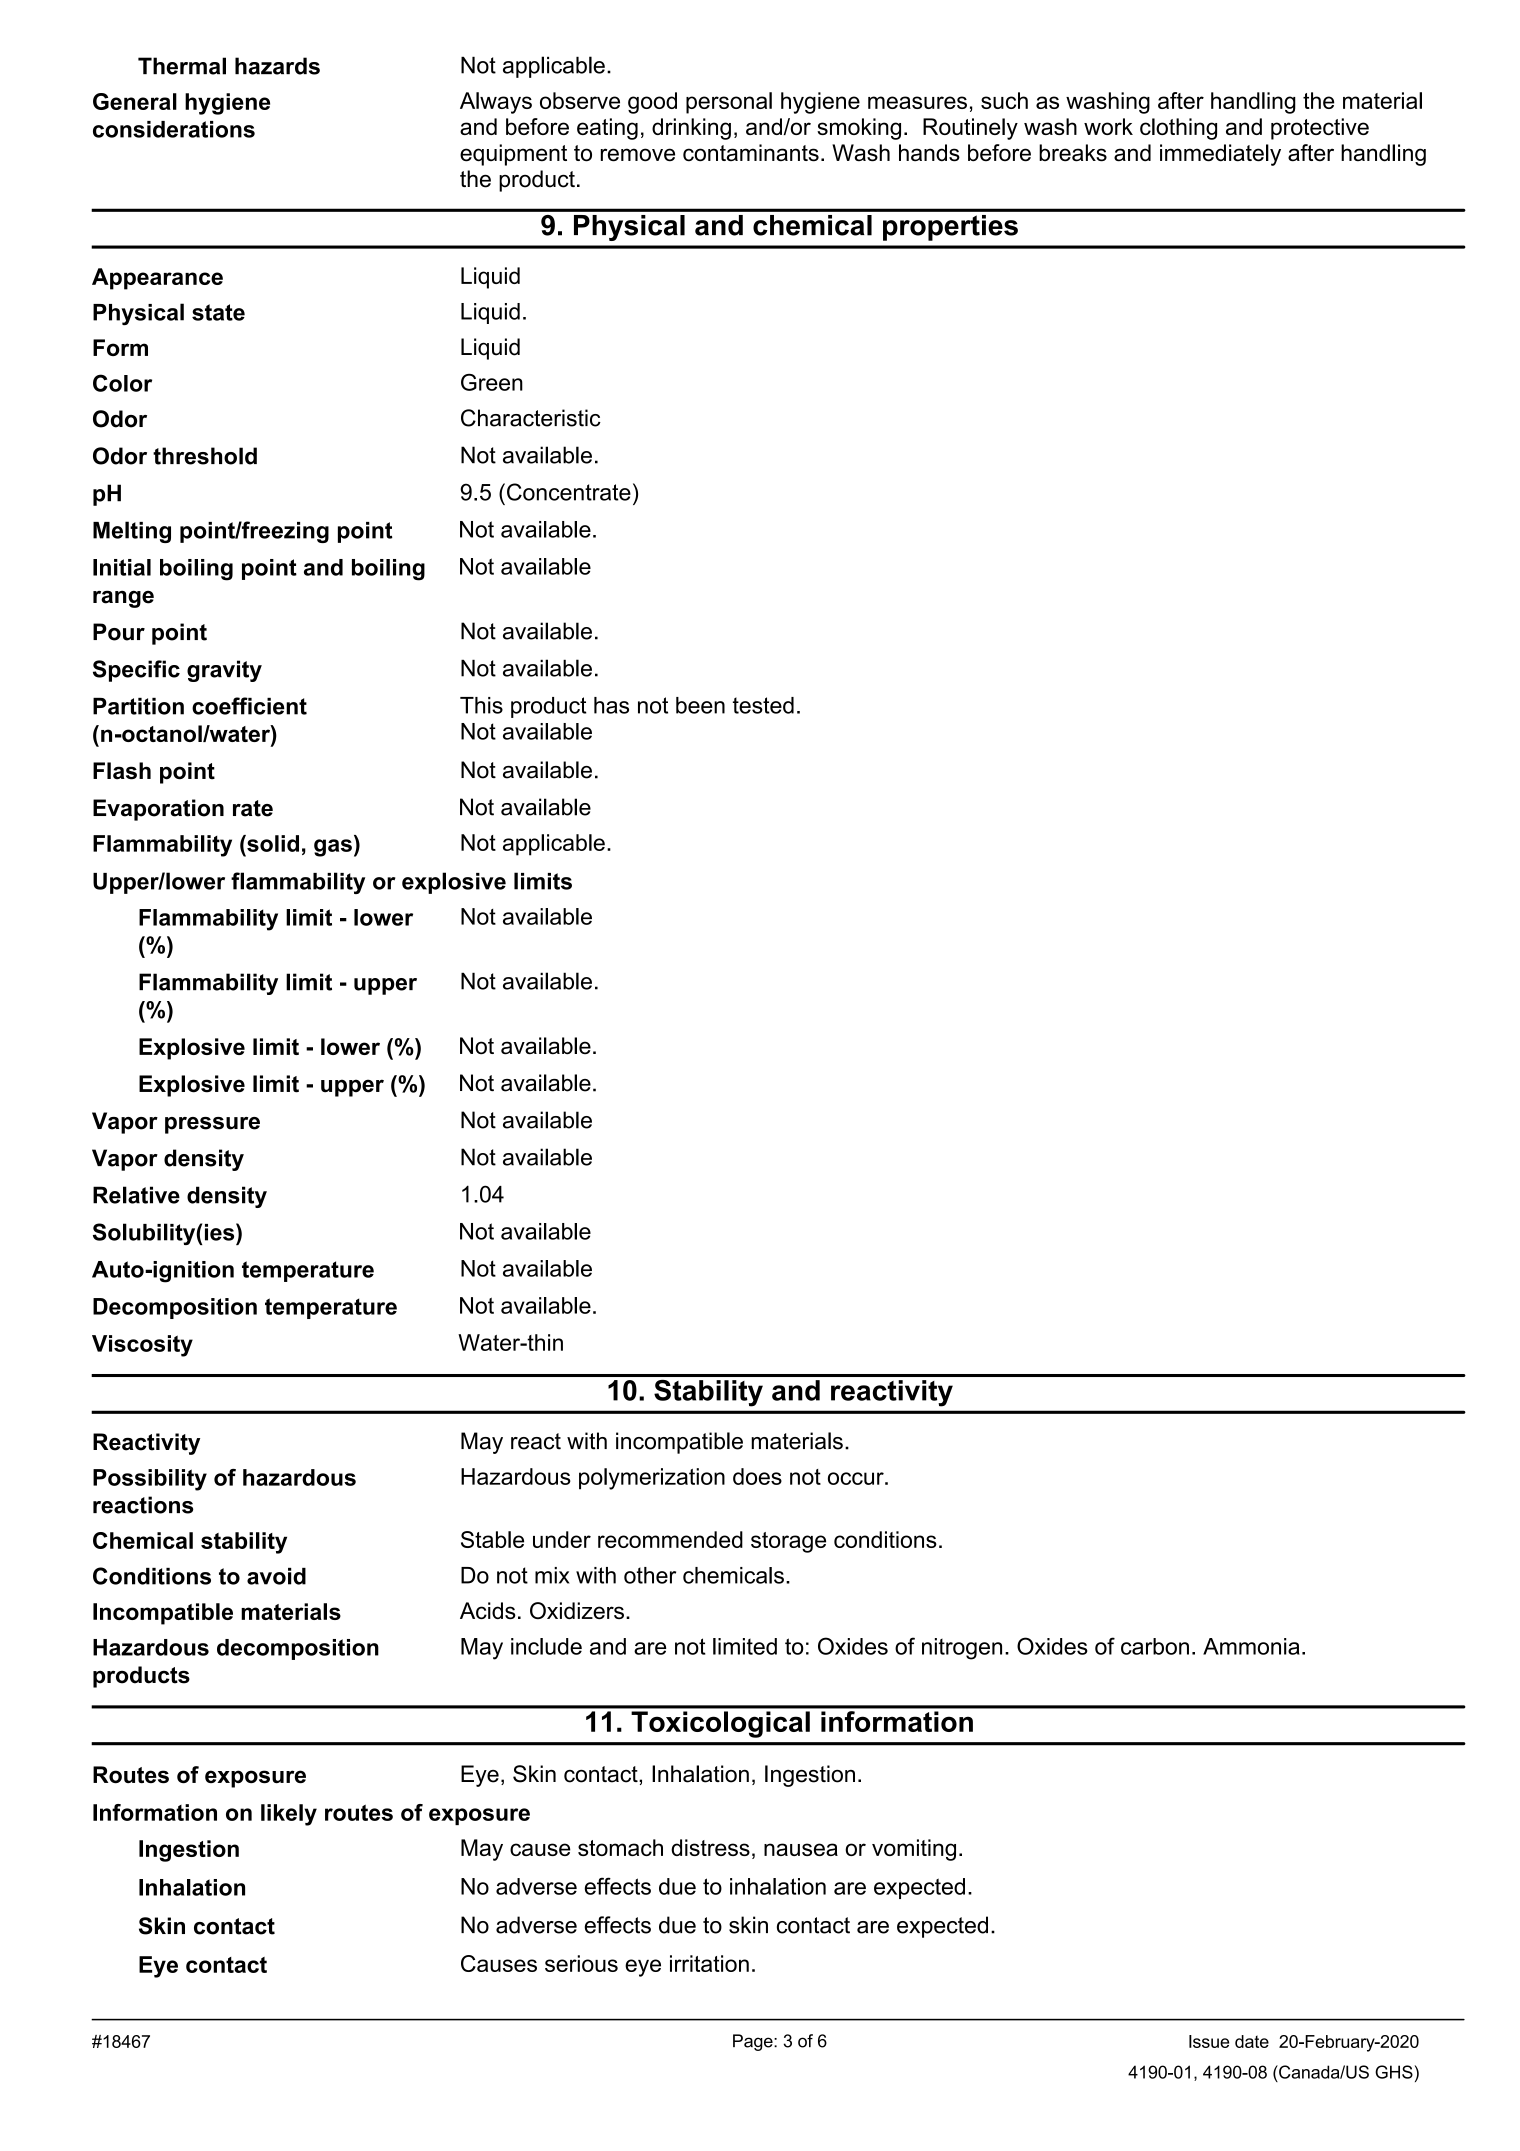 The width and height of the screenshot is (1520, 2151). Describe the element at coordinates (136, 1195) in the screenshot. I see `Relative` at that location.
